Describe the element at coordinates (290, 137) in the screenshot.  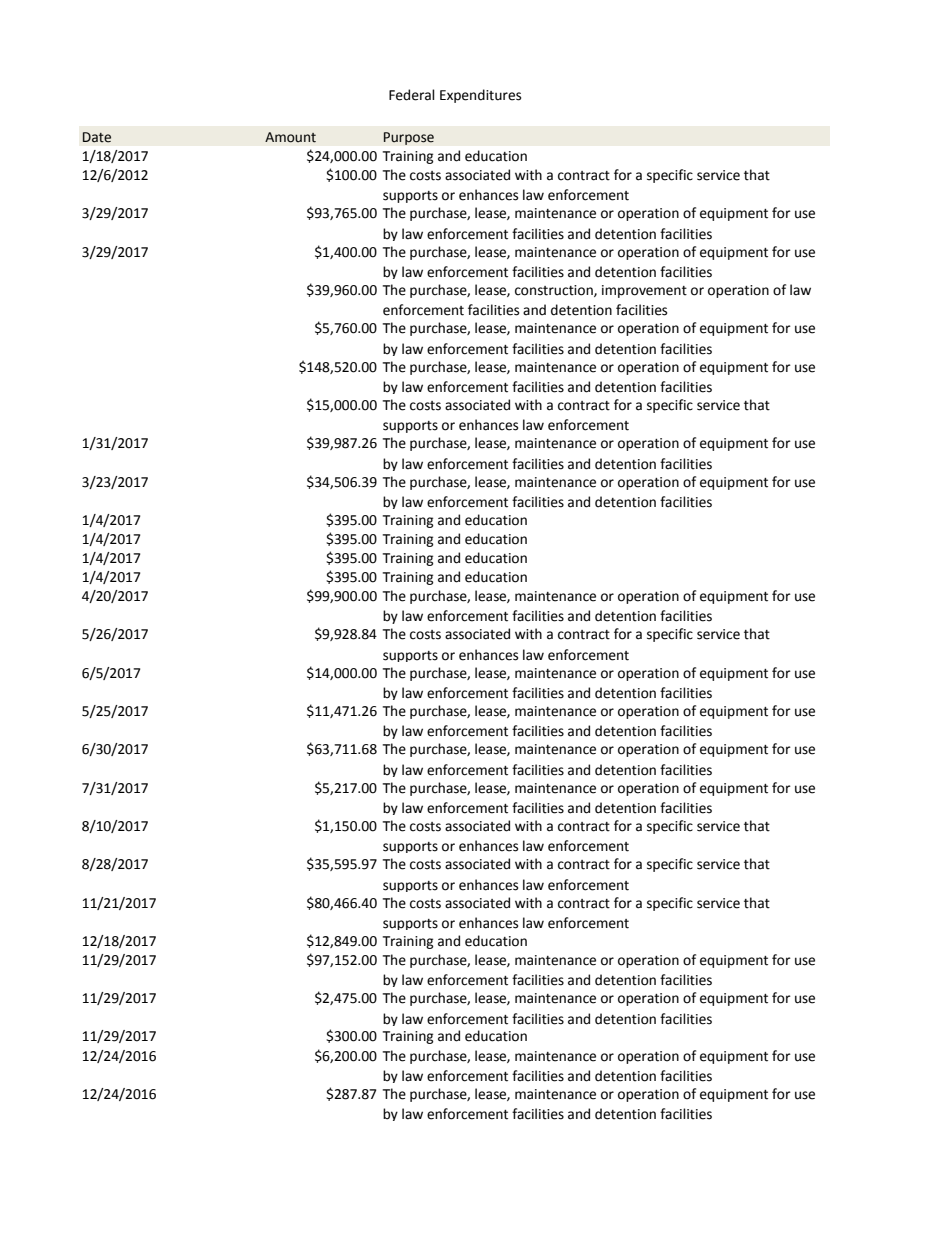
I see `Amount` at that location.
